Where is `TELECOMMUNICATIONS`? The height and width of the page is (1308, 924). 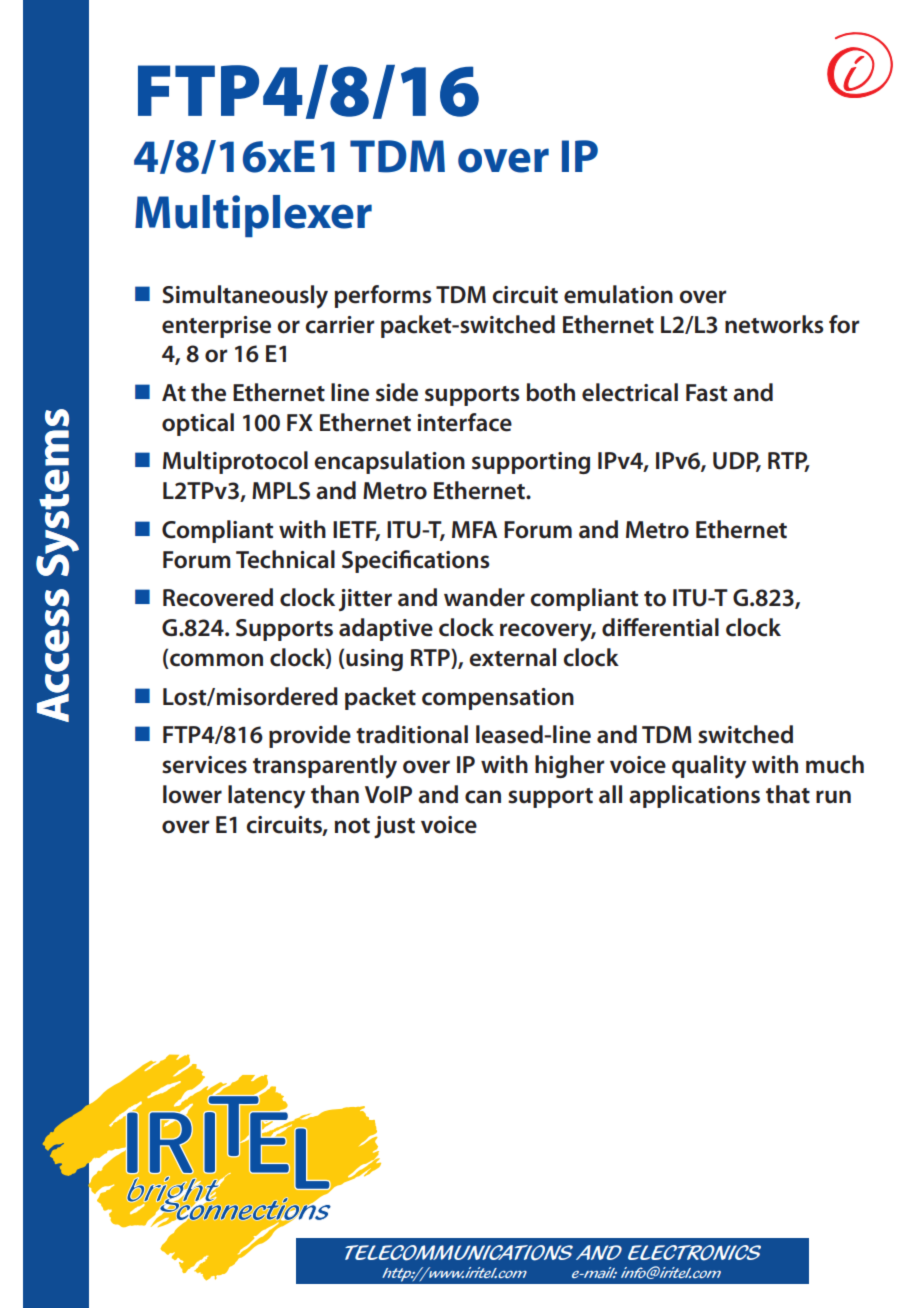 TELECOMMUNICATIONS is located at coordinates (459, 1253).
